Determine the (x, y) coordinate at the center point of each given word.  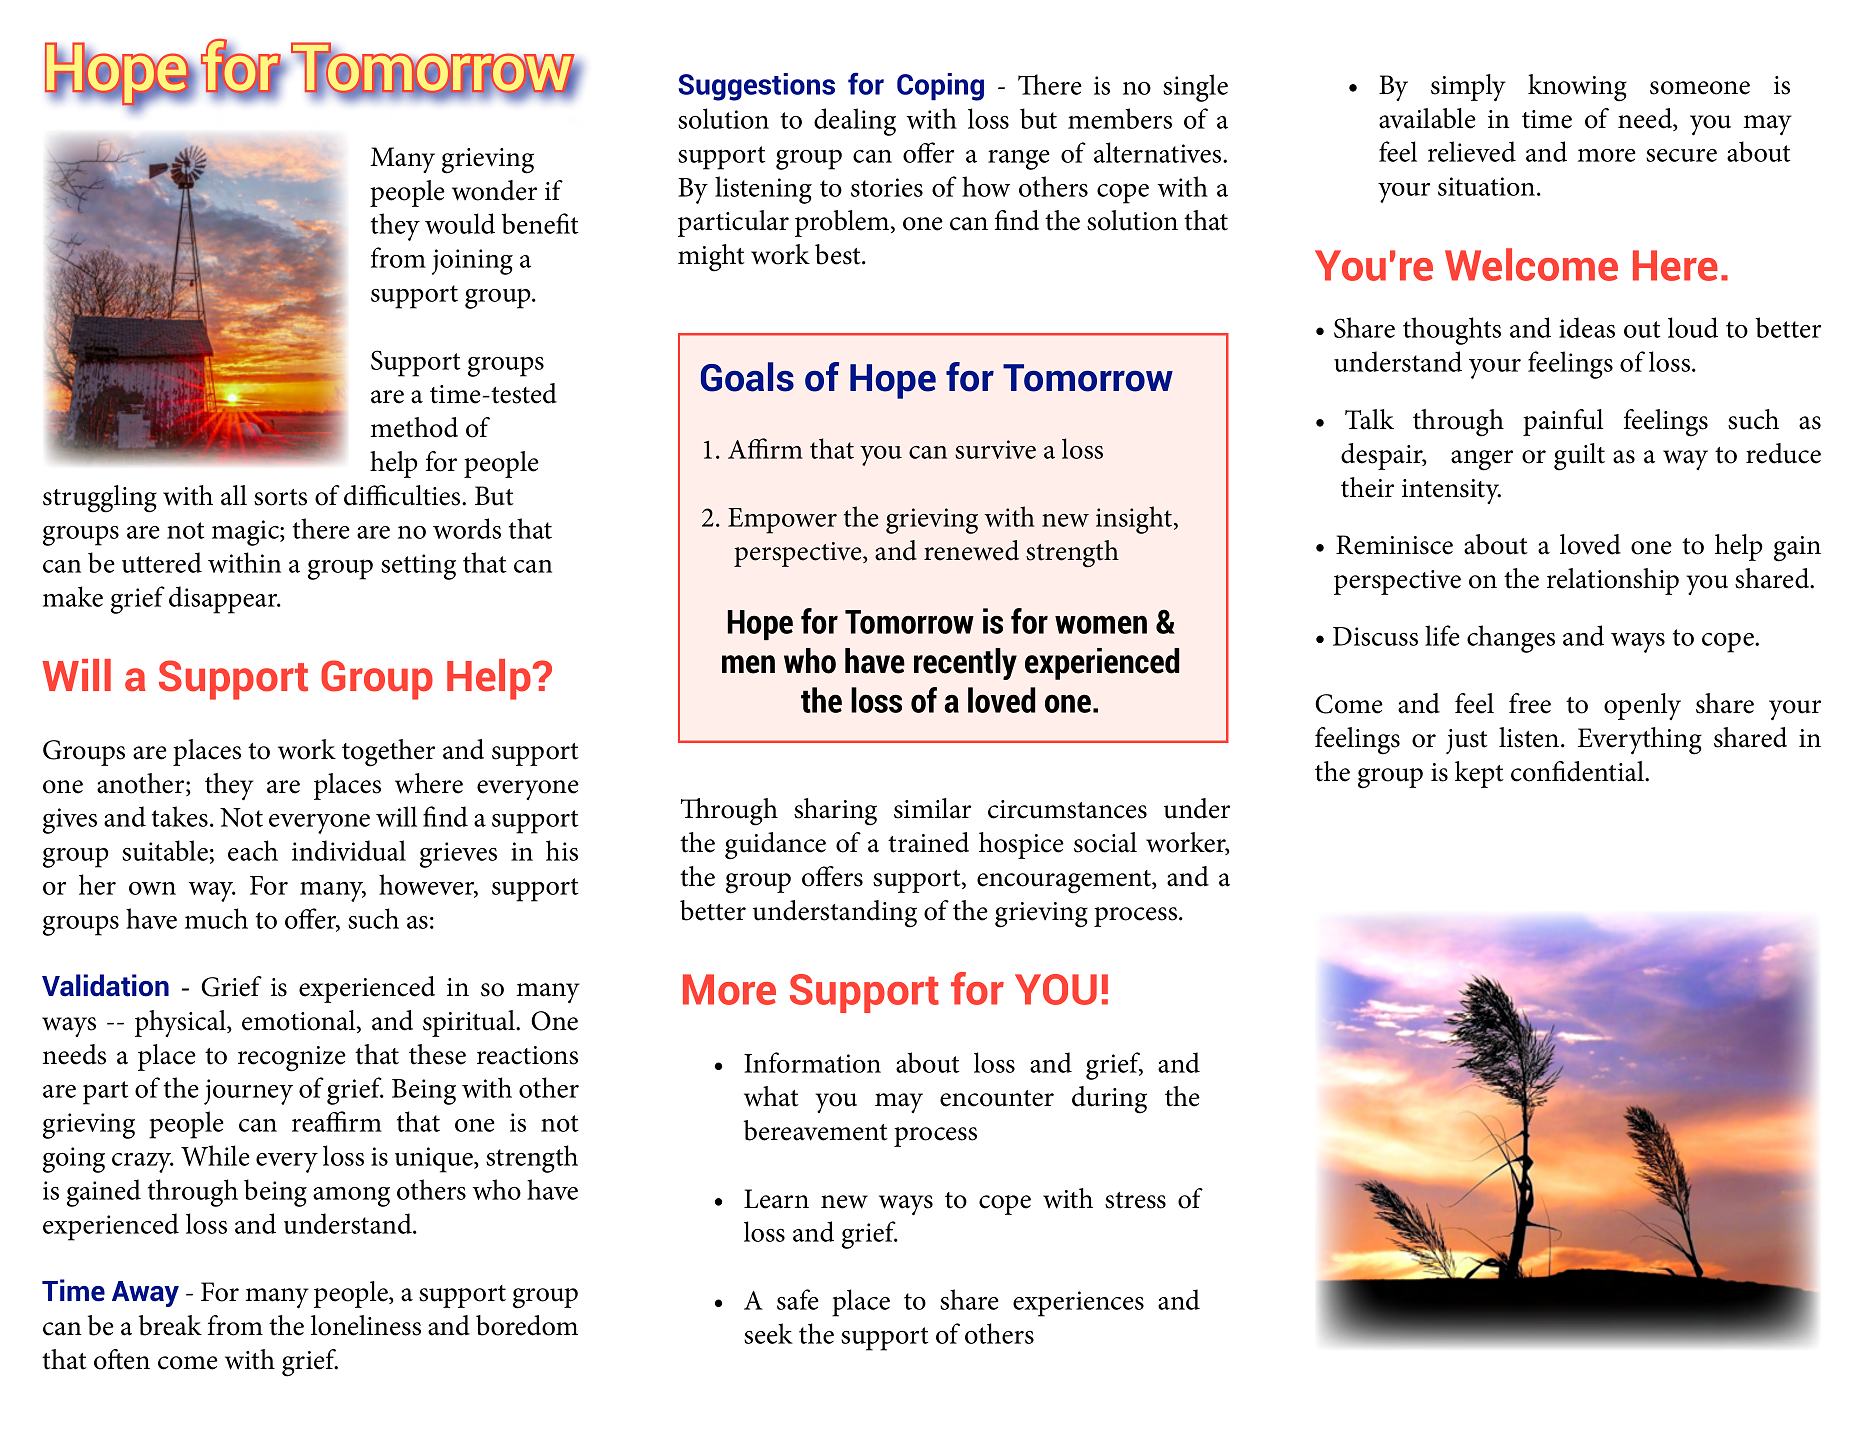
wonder (494, 190)
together (388, 753)
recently (965, 664)
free (1530, 703)
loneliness (366, 1325)
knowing (1577, 88)
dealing (855, 122)
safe (798, 1299)
